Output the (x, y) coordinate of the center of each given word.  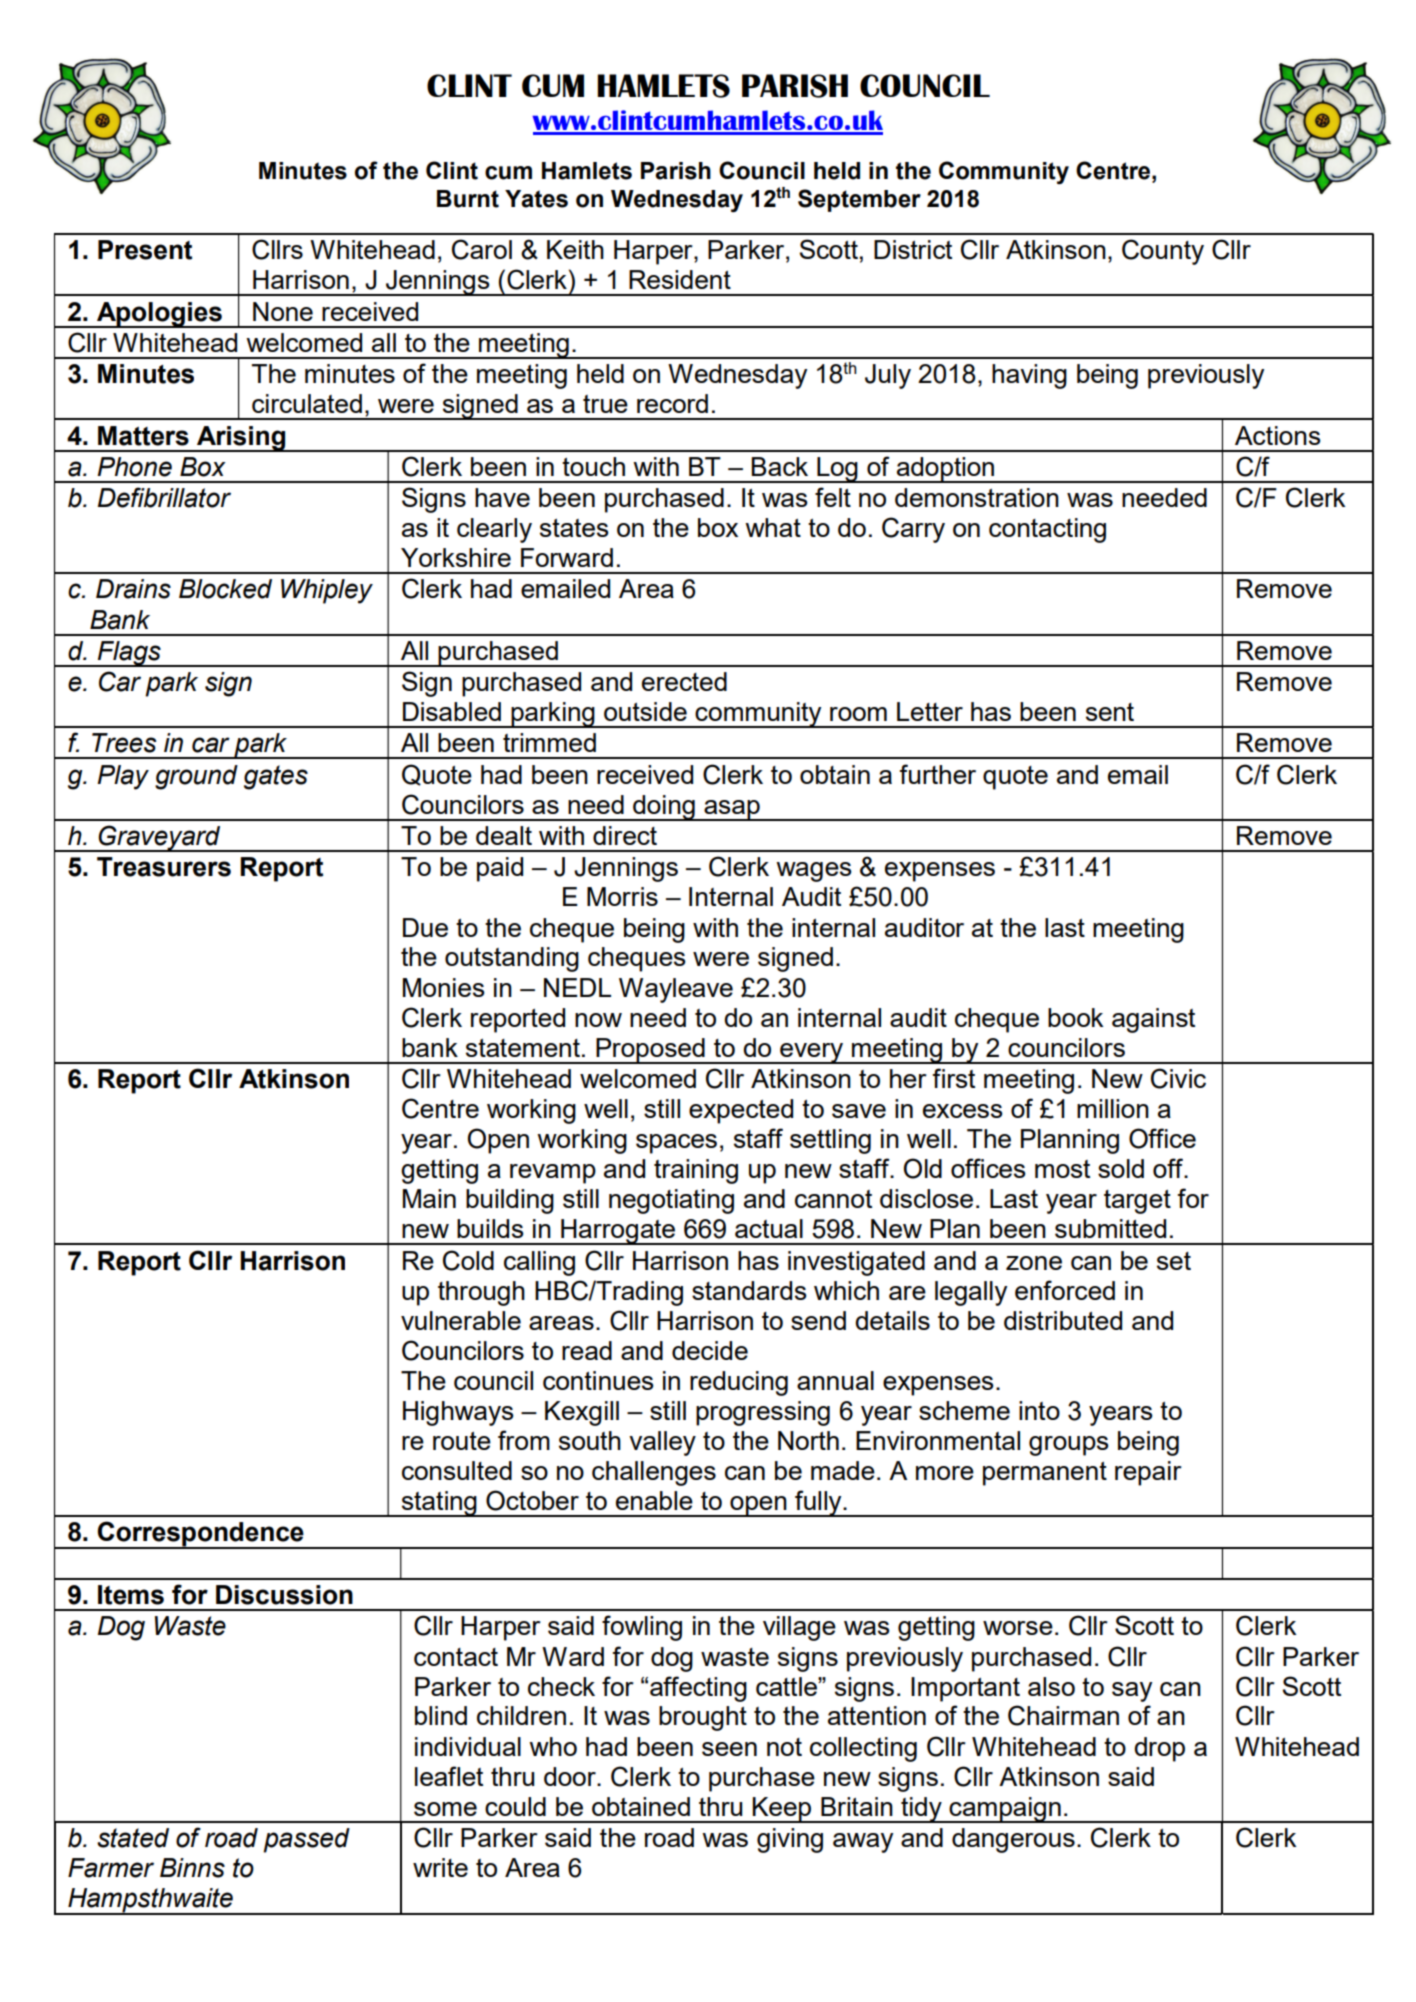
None (283, 311)
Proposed (650, 1051)
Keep (782, 1810)
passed (306, 1840)
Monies (444, 987)
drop (1159, 1749)
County (1163, 252)
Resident (680, 279)
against (1153, 1020)
